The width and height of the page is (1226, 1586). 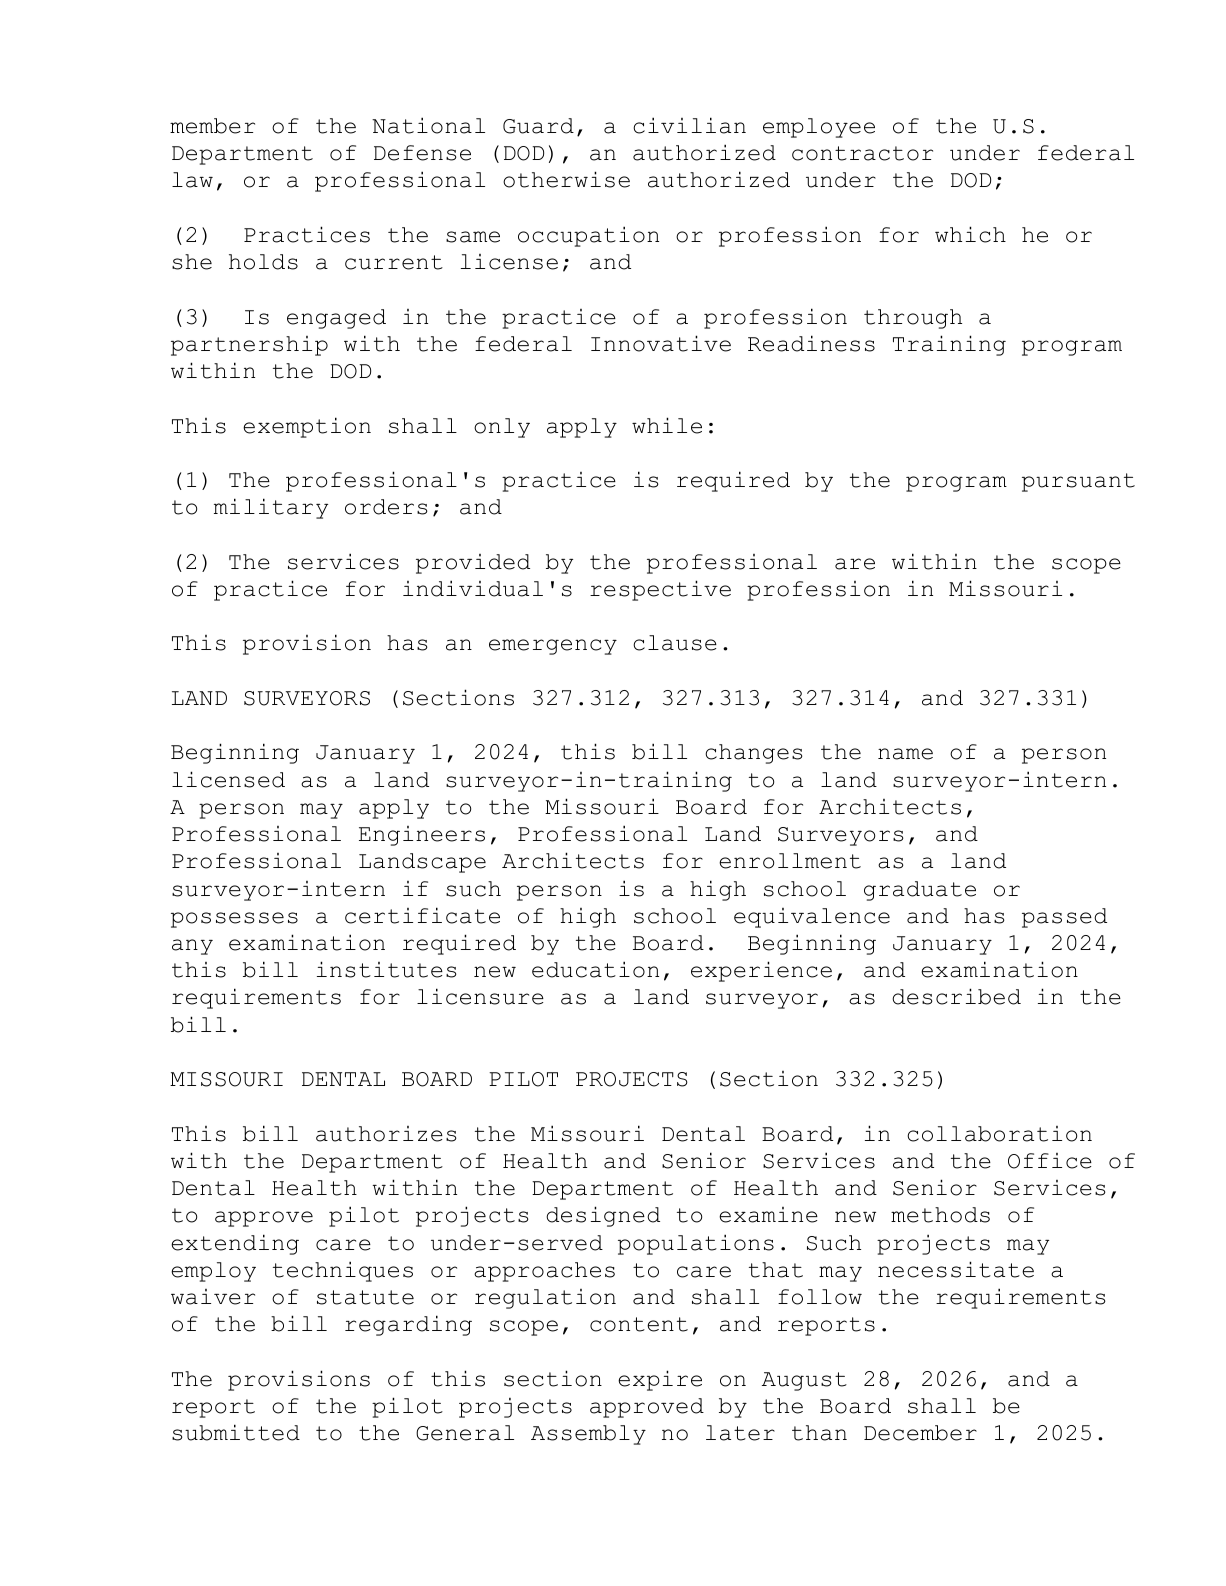 I want to click on respective, so click(x=660, y=590).
